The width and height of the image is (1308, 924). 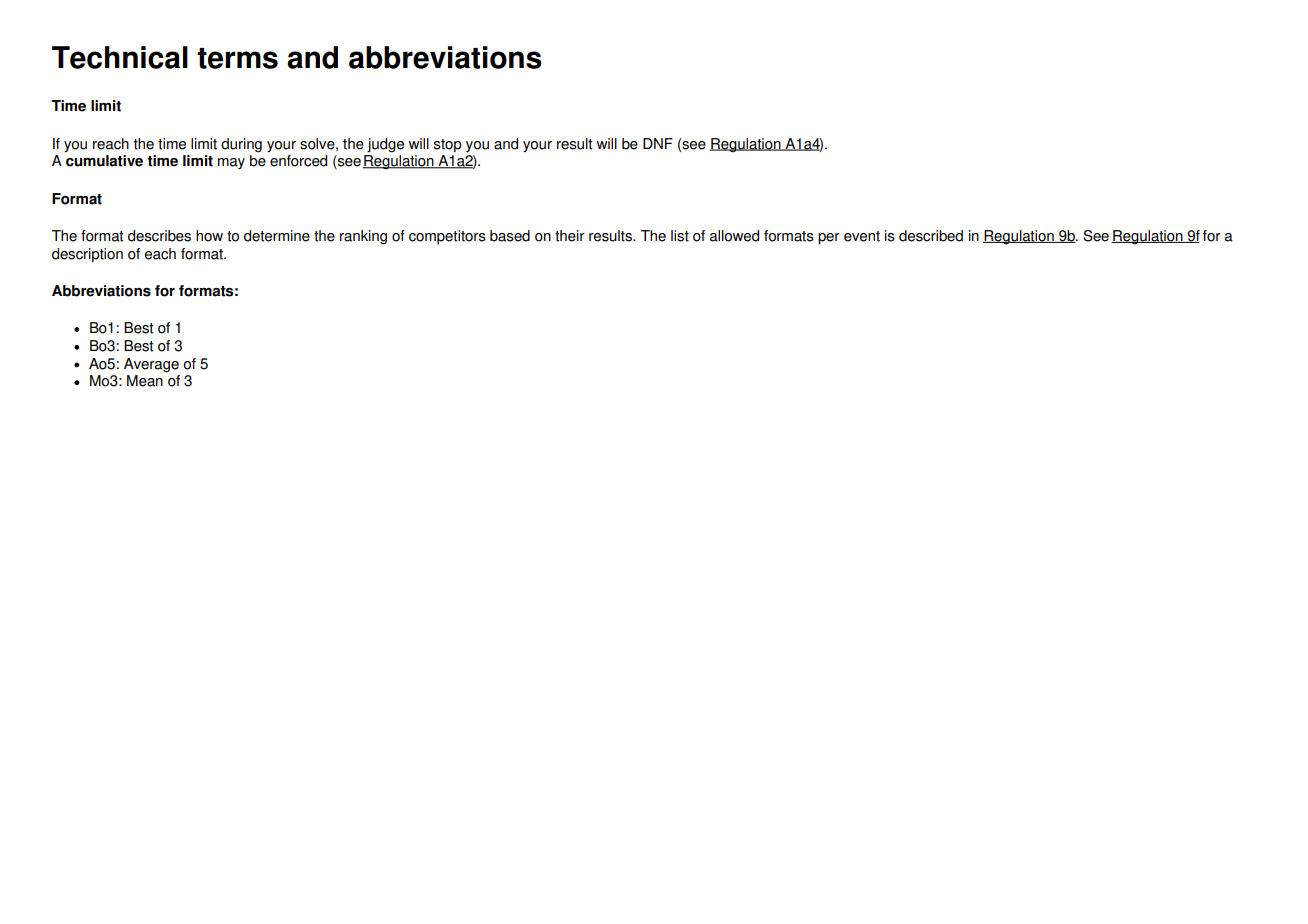 I want to click on terms, so click(x=237, y=58).
